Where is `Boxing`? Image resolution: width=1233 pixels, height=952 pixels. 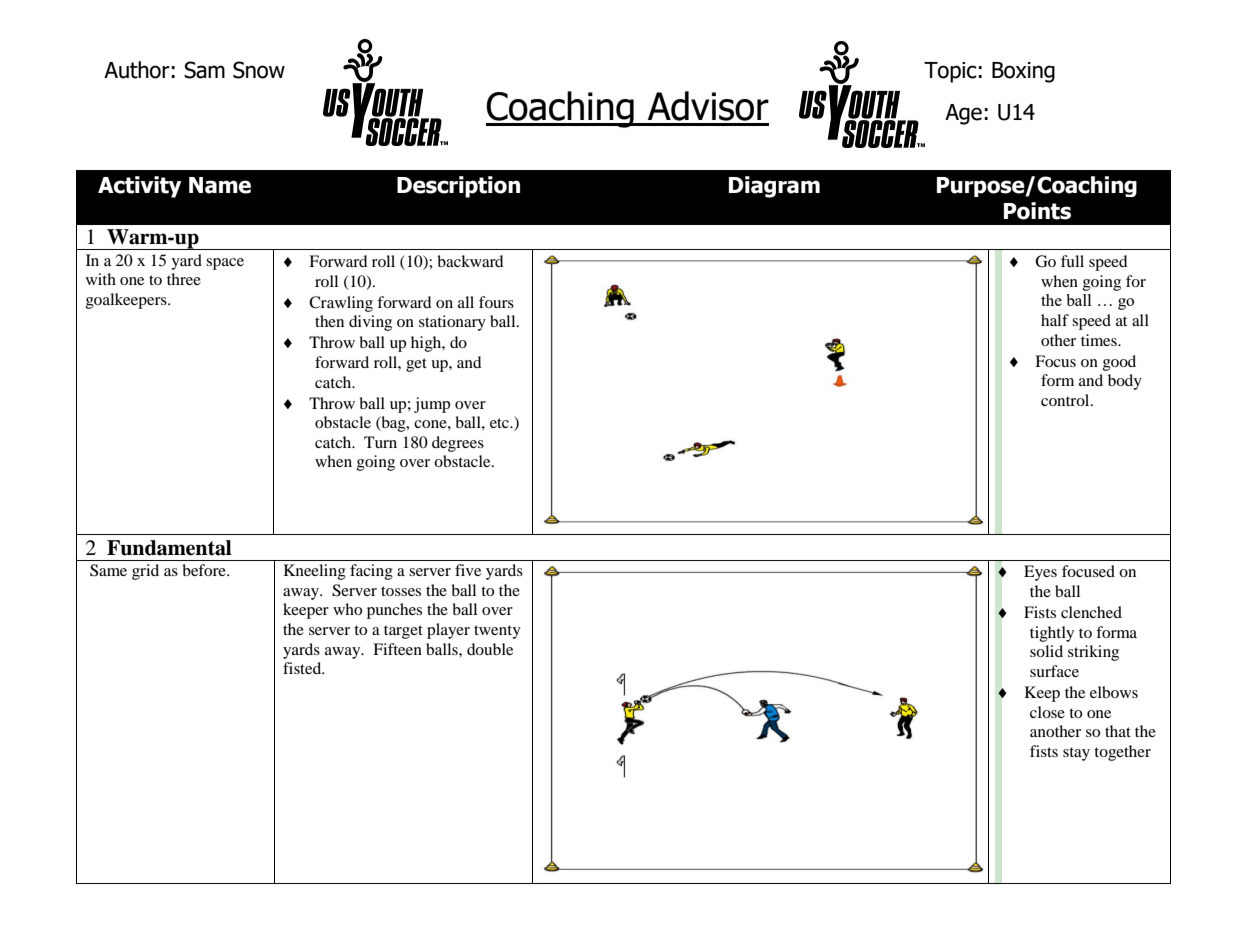 Boxing is located at coordinates (1023, 72).
